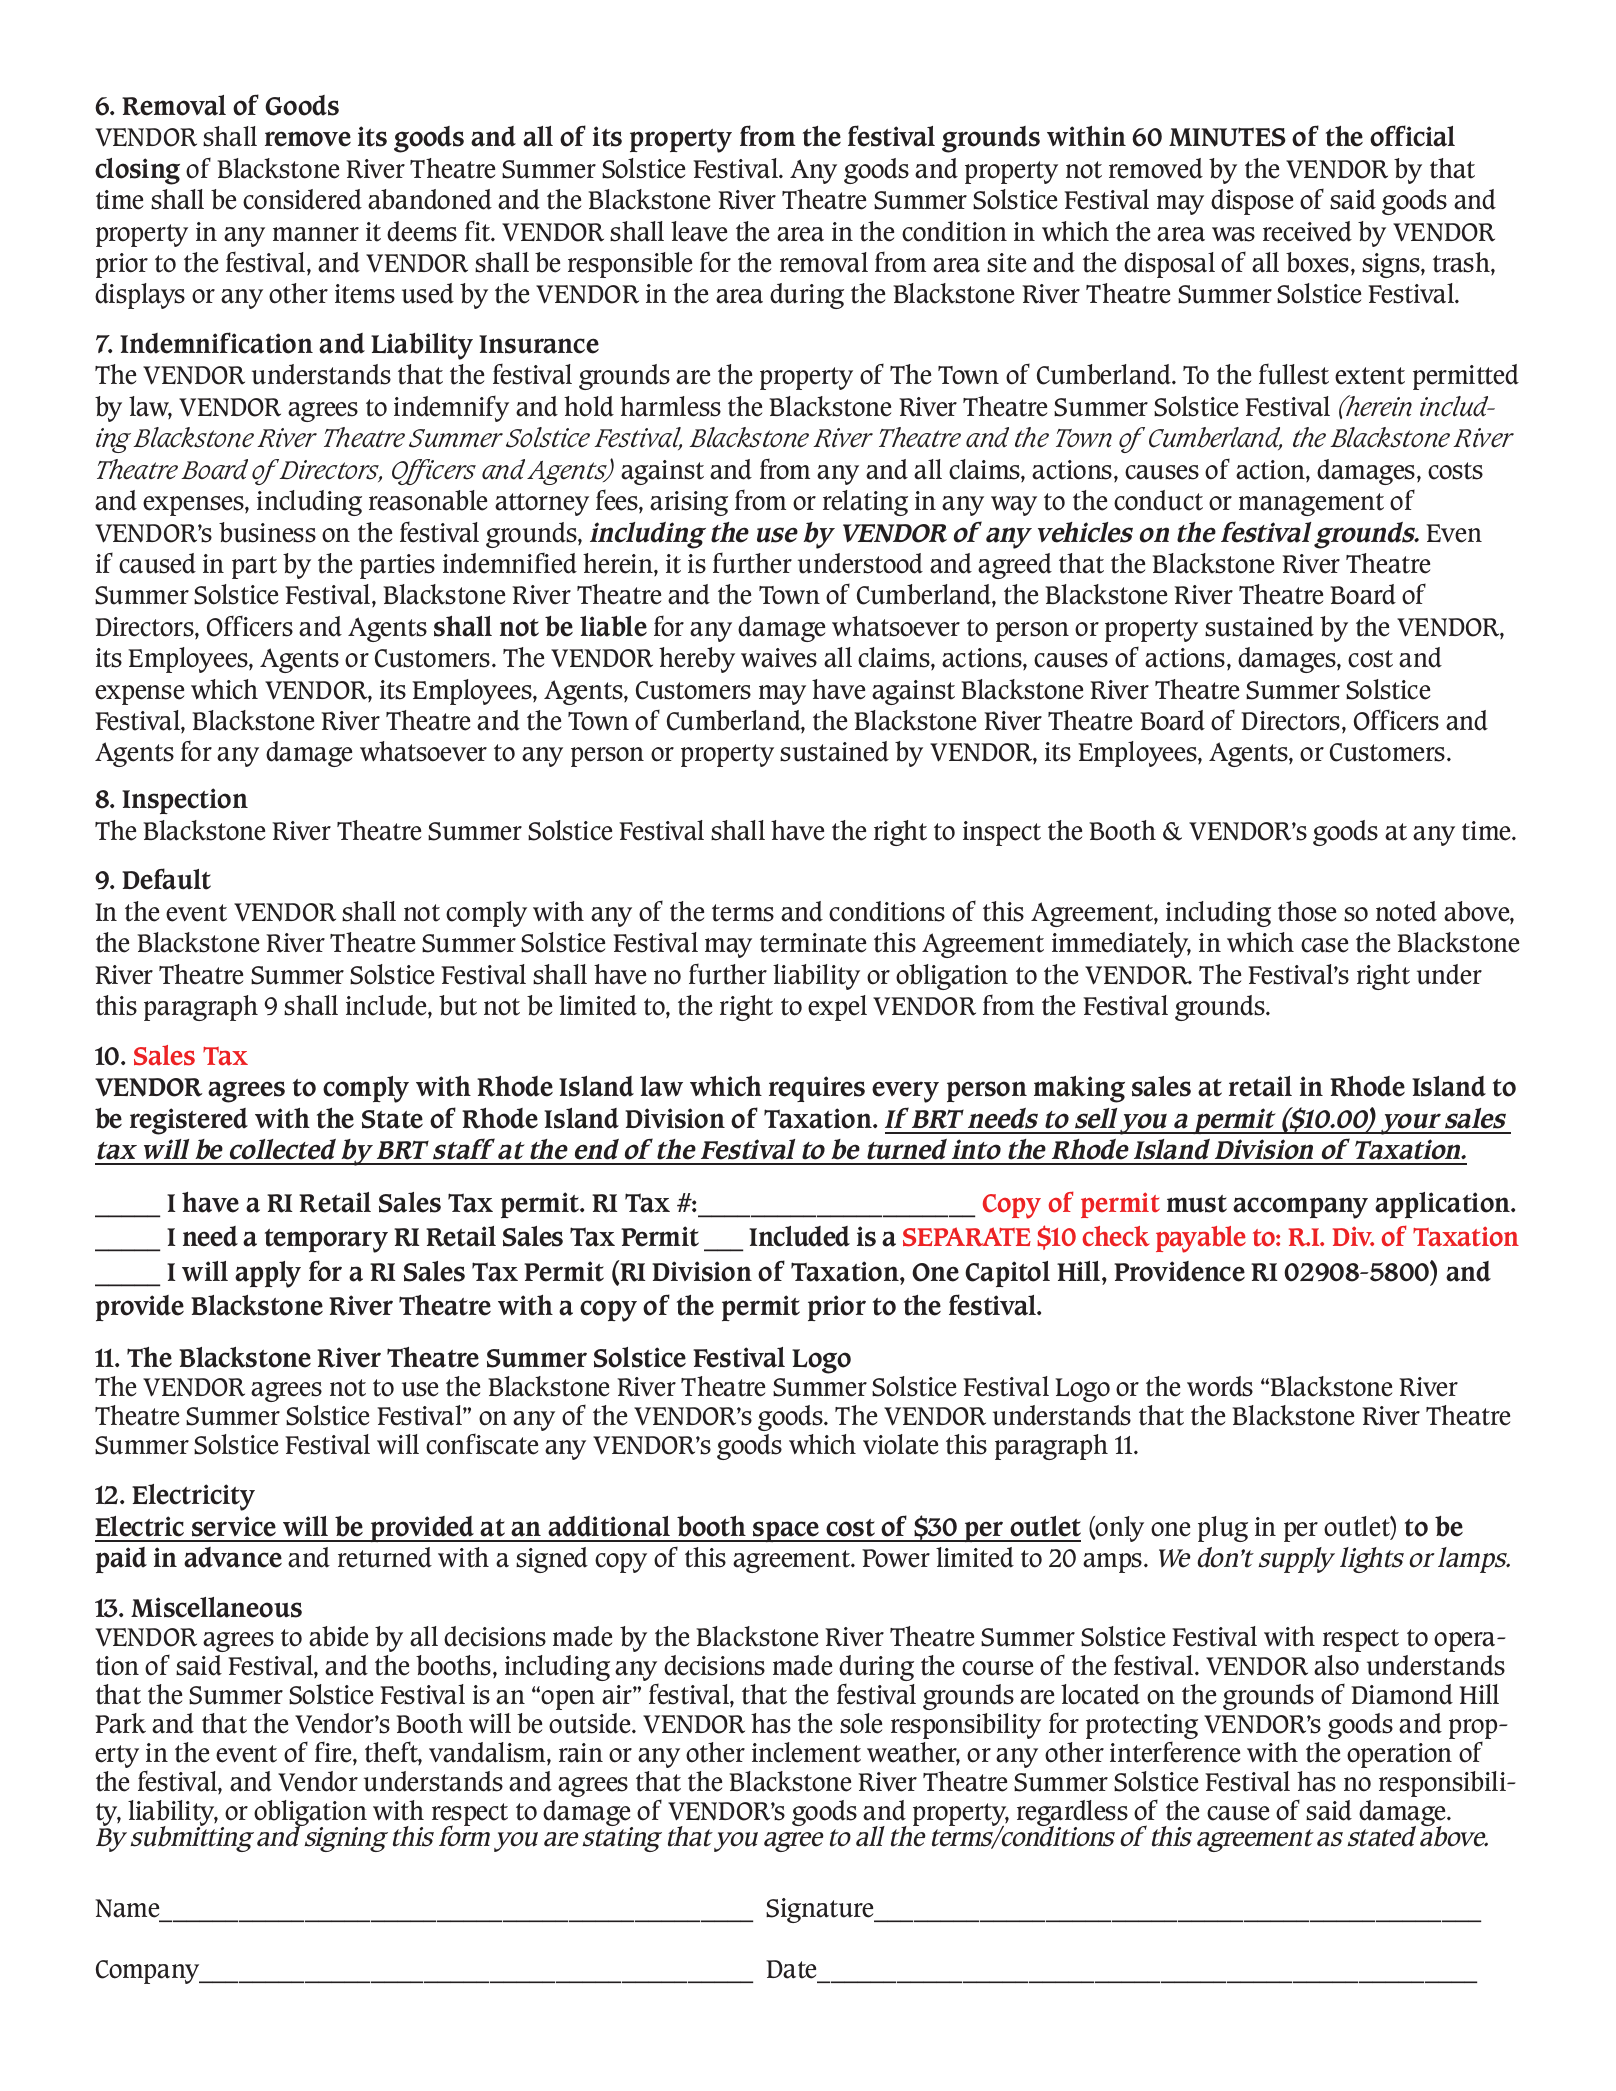  What do you see at coordinates (166, 879) in the screenshot?
I see `Default` at bounding box center [166, 879].
